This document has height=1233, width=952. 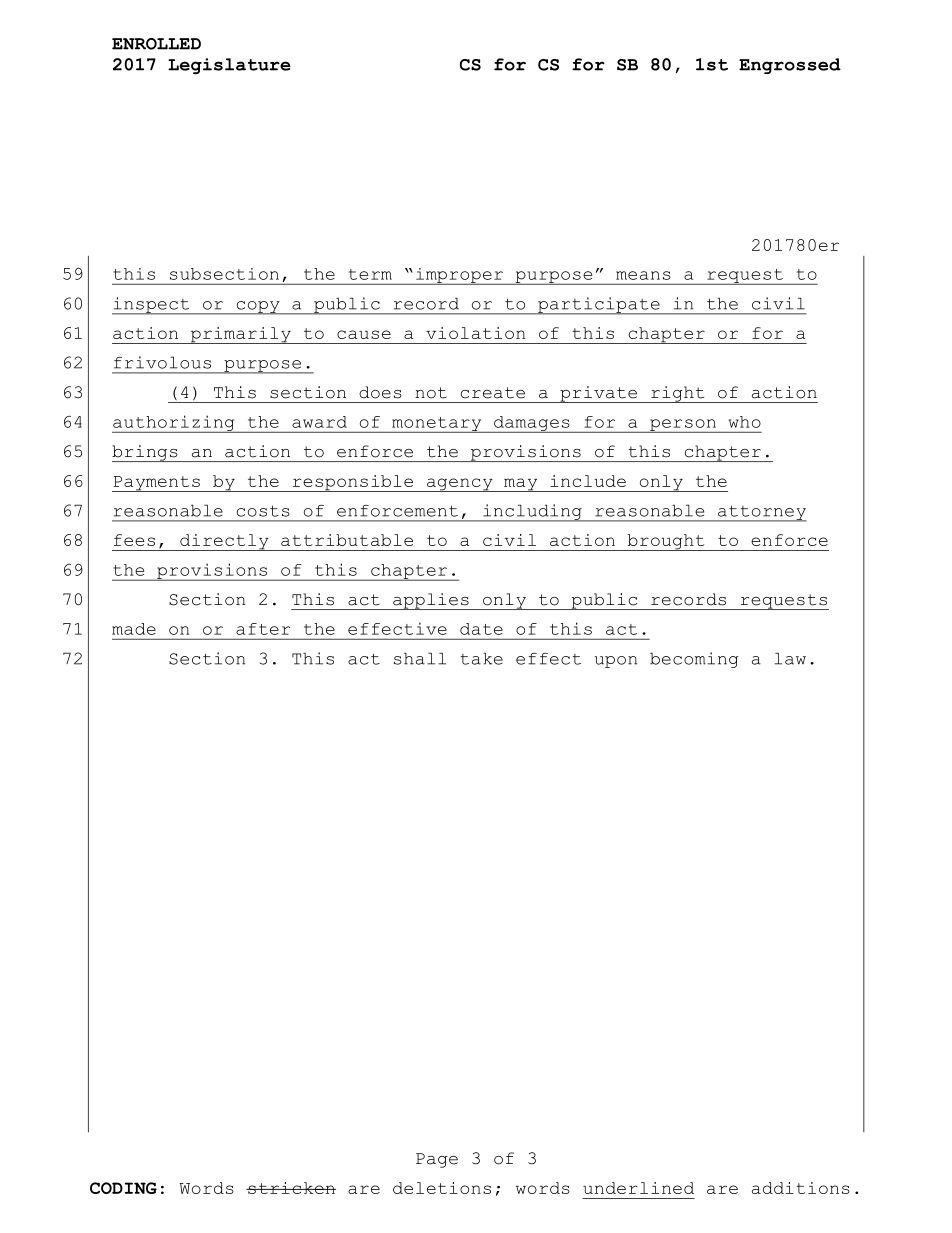 I want to click on improper, so click(x=459, y=276).
